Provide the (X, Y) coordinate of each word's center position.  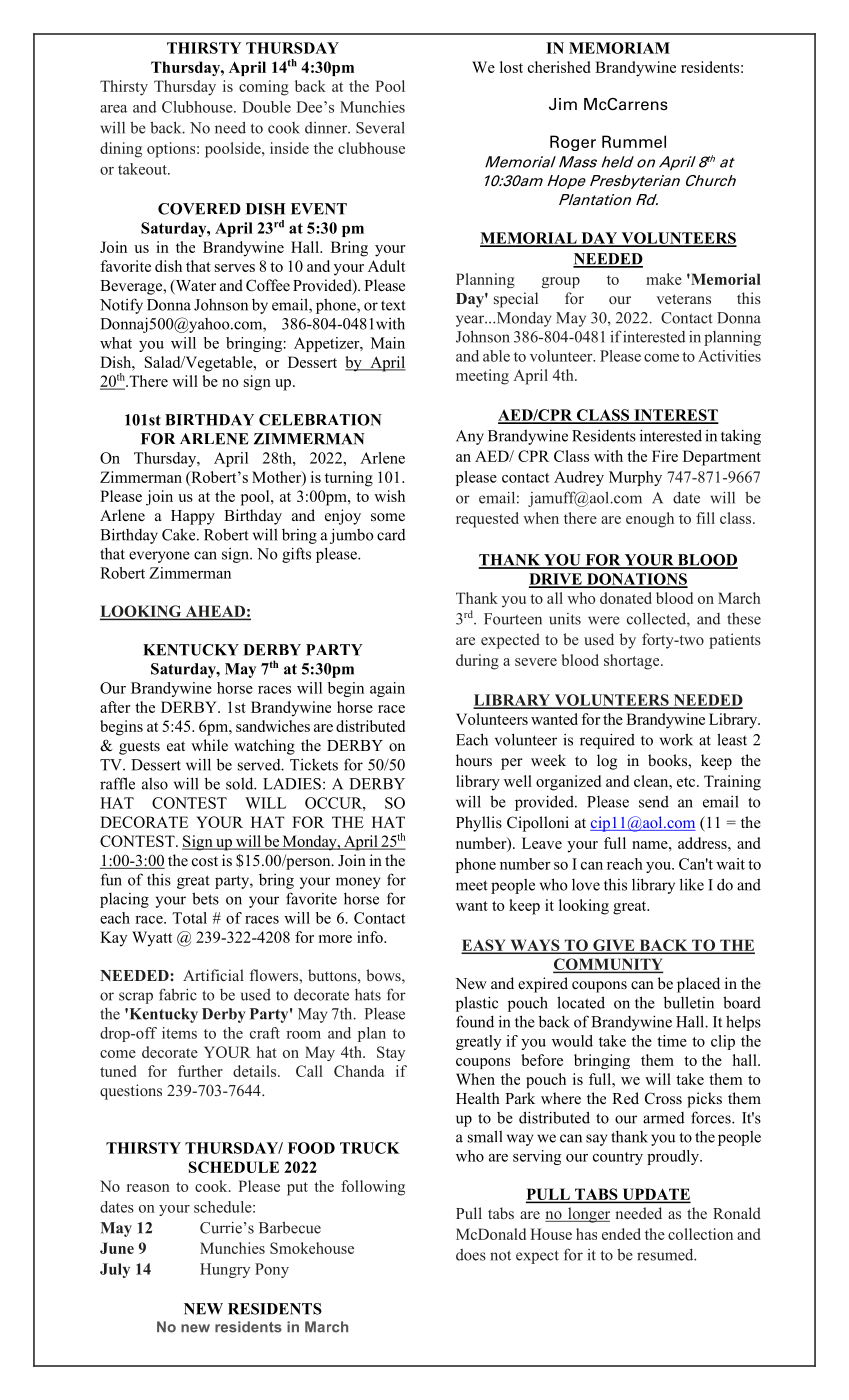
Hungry (225, 1270)
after (115, 707)
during (477, 662)
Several (380, 127)
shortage (633, 662)
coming (264, 88)
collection (700, 1234)
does (471, 1255)
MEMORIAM (619, 48)
